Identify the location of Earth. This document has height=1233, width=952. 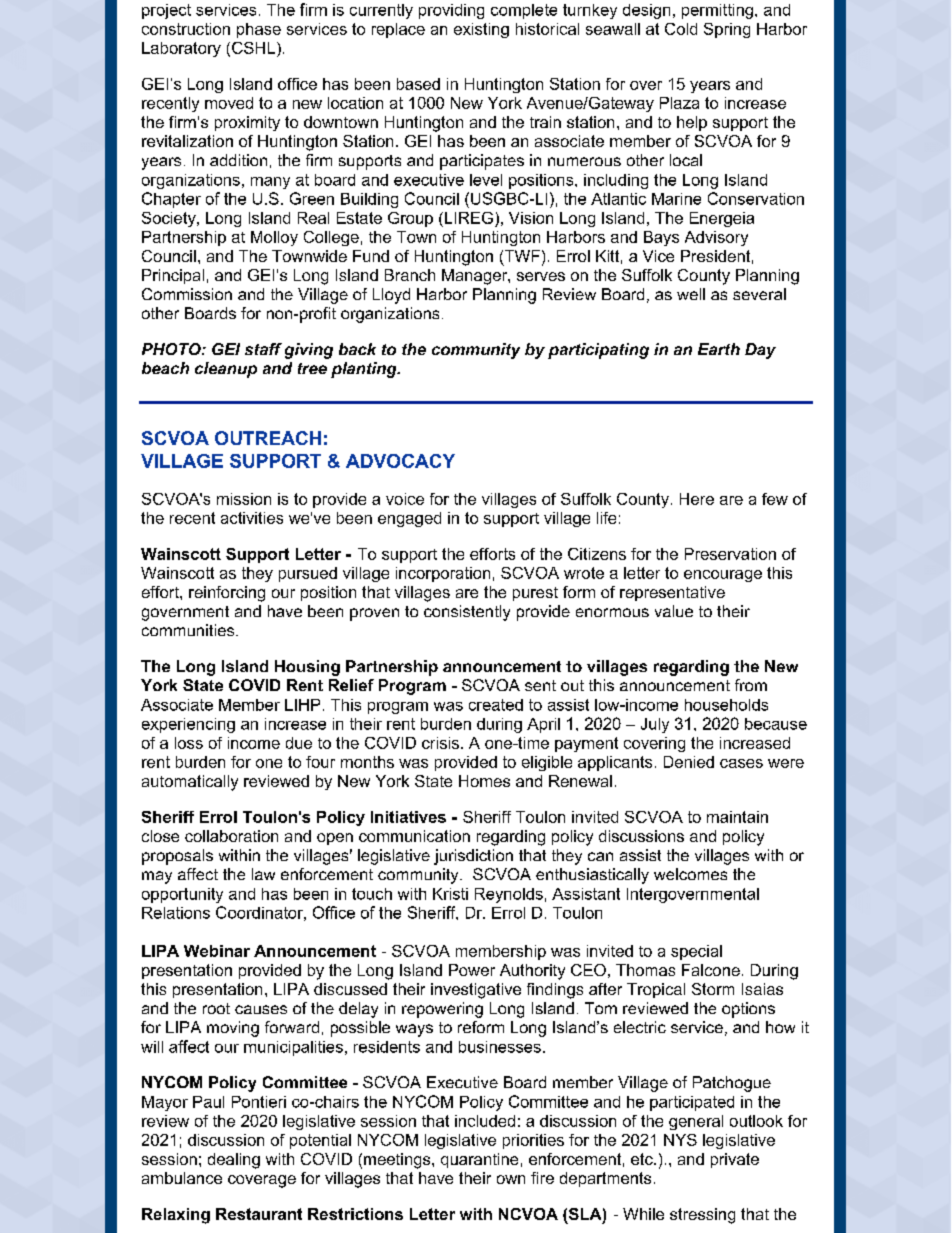
(719, 349).
